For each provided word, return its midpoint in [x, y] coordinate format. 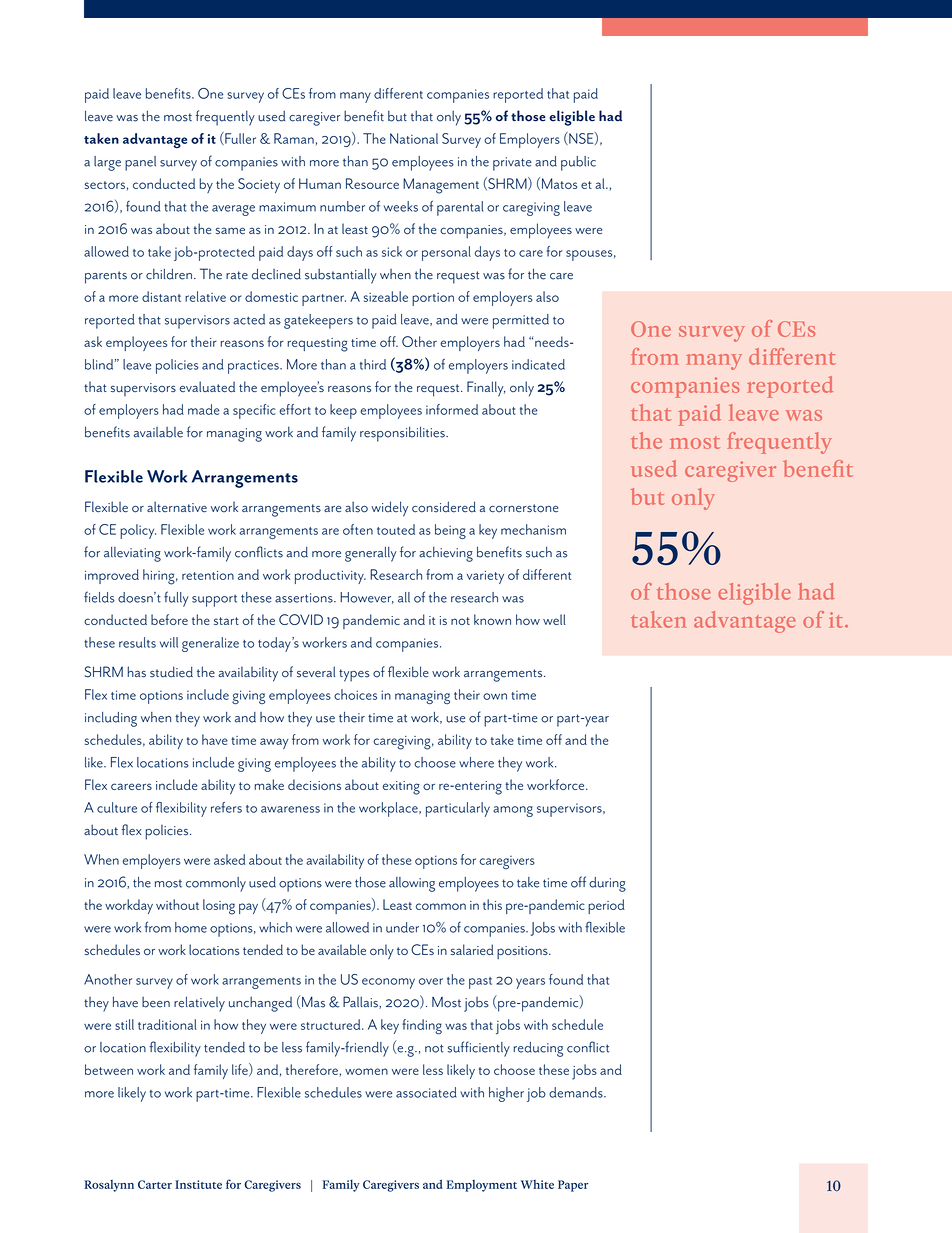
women [366, 1071]
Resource [372, 183]
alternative [177, 507]
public [578, 163]
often [358, 529]
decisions [314, 784]
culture [117, 807]
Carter [155, 1184]
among [513, 811]
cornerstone [523, 508]
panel [140, 163]
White [537, 1184]
